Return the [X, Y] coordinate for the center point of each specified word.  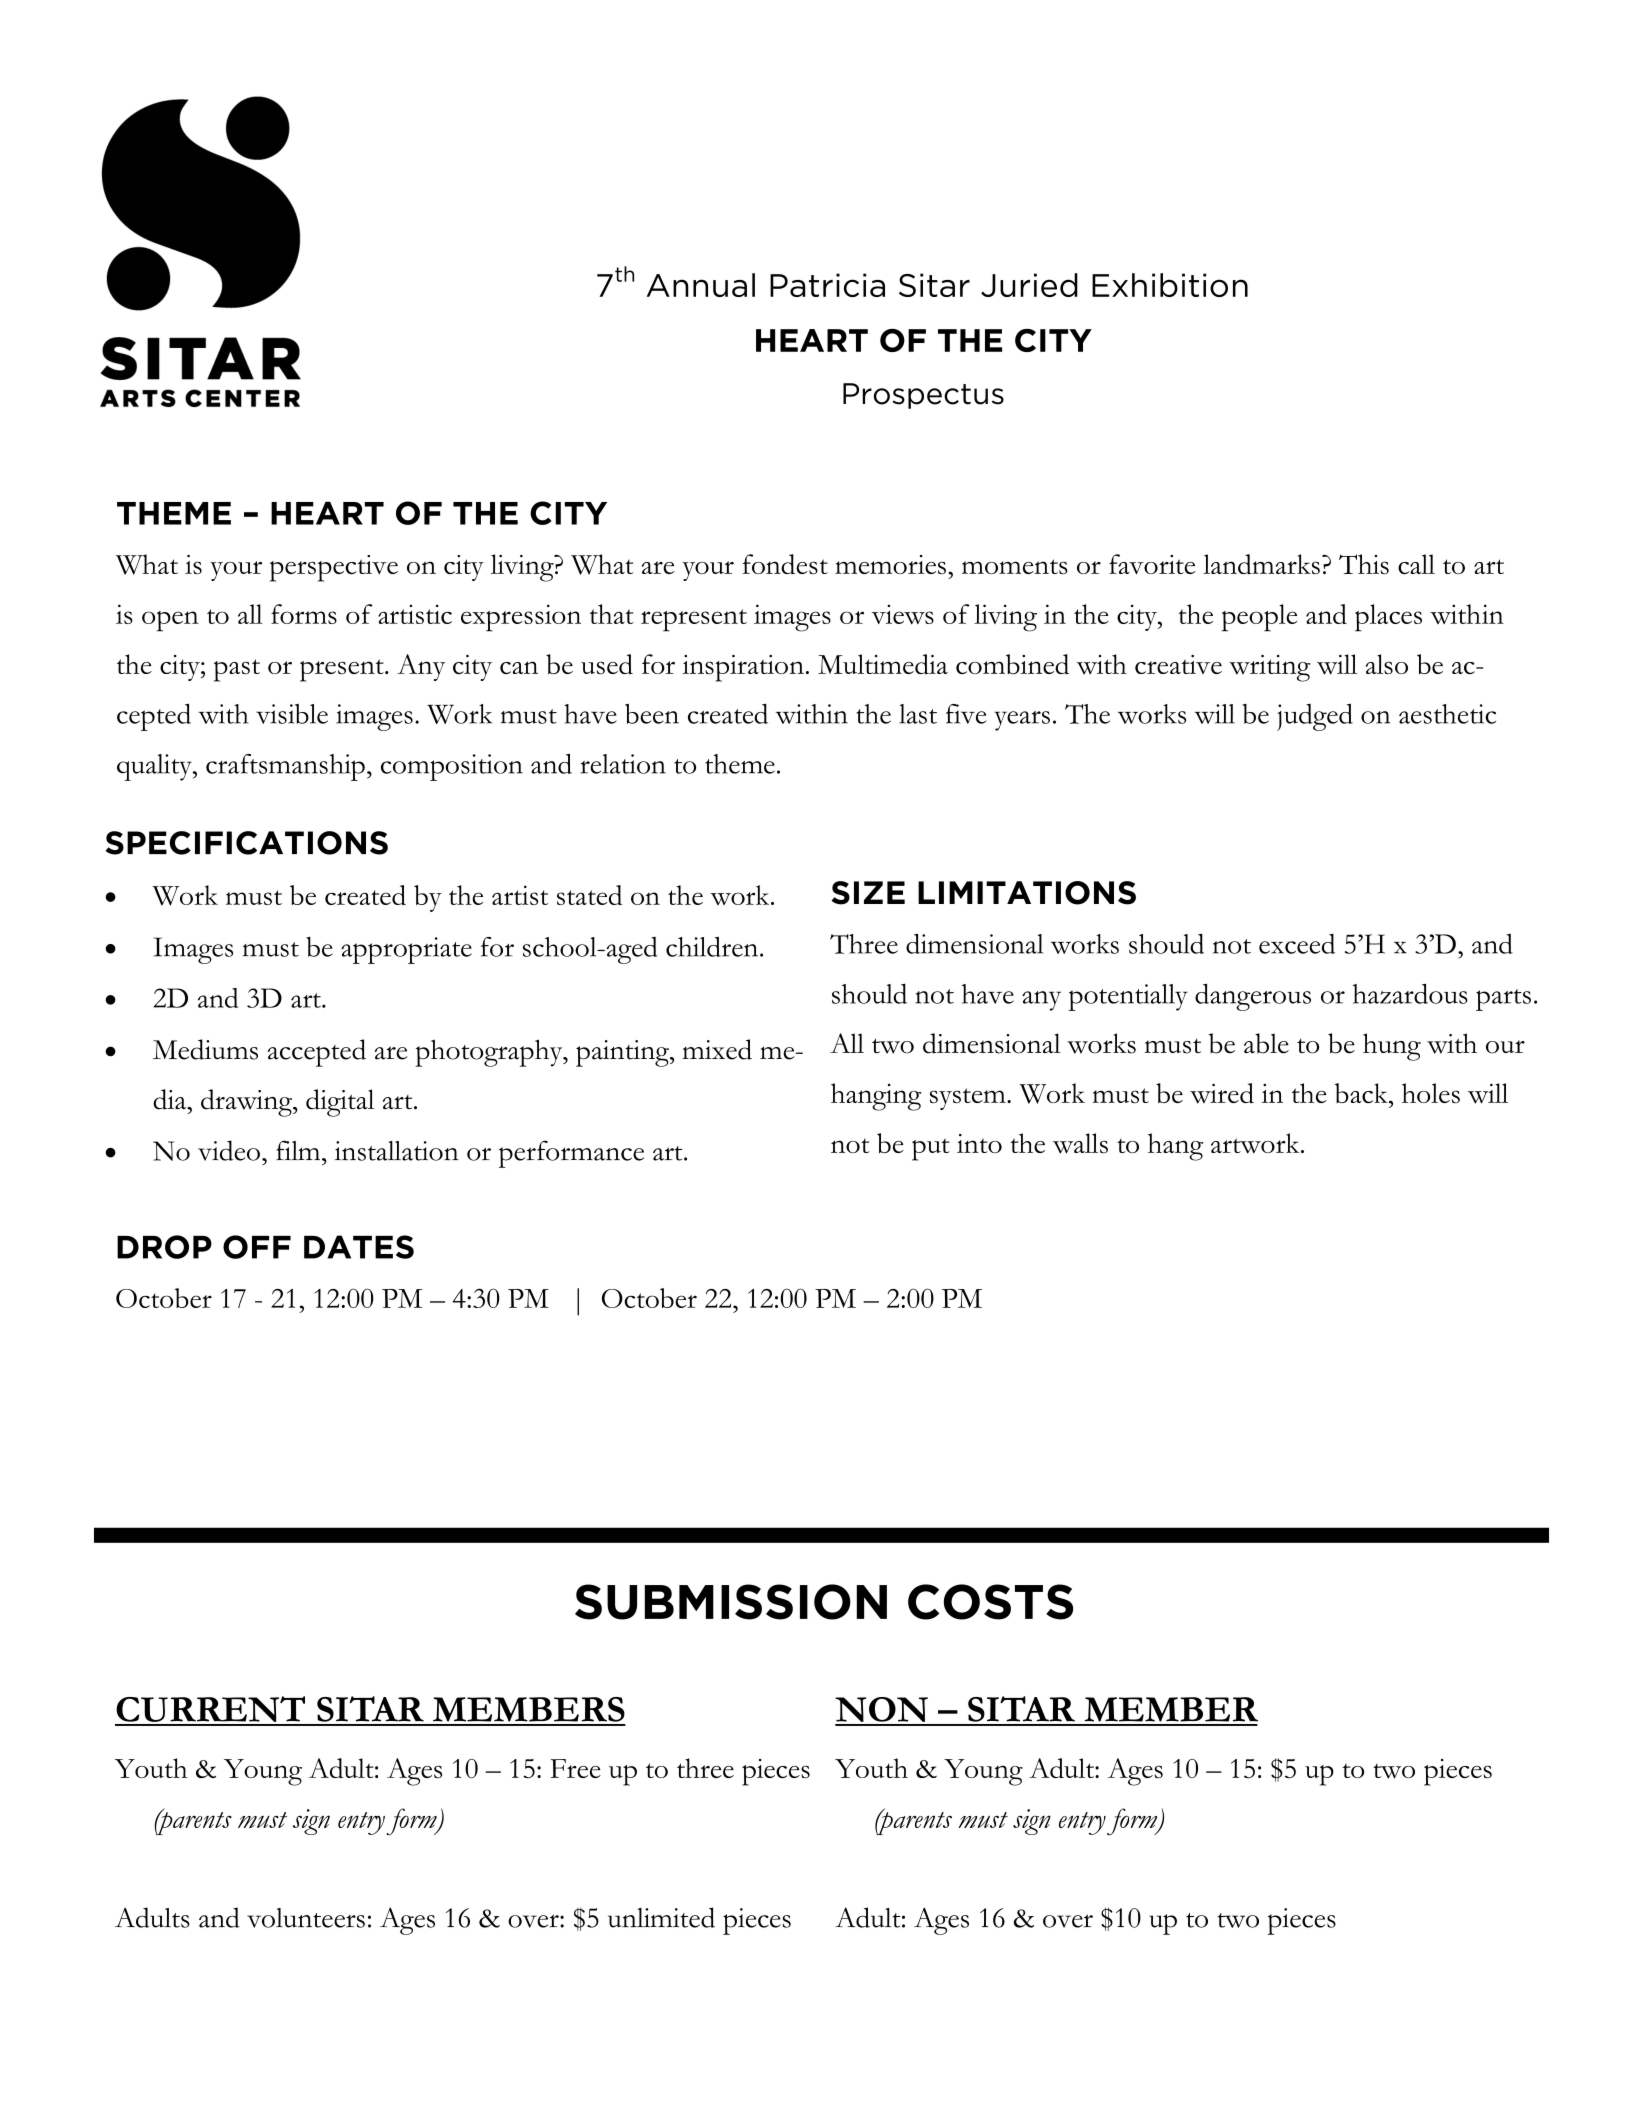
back [1362, 1093]
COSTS [990, 1602]
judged [1315, 717]
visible [292, 714]
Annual [701, 285]
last [918, 714]
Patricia [827, 285]
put [931, 1150]
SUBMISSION [731, 1602]
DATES [359, 1247]
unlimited [661, 1917]
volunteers [306, 1918]
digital [340, 1103]
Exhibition [1170, 285]
